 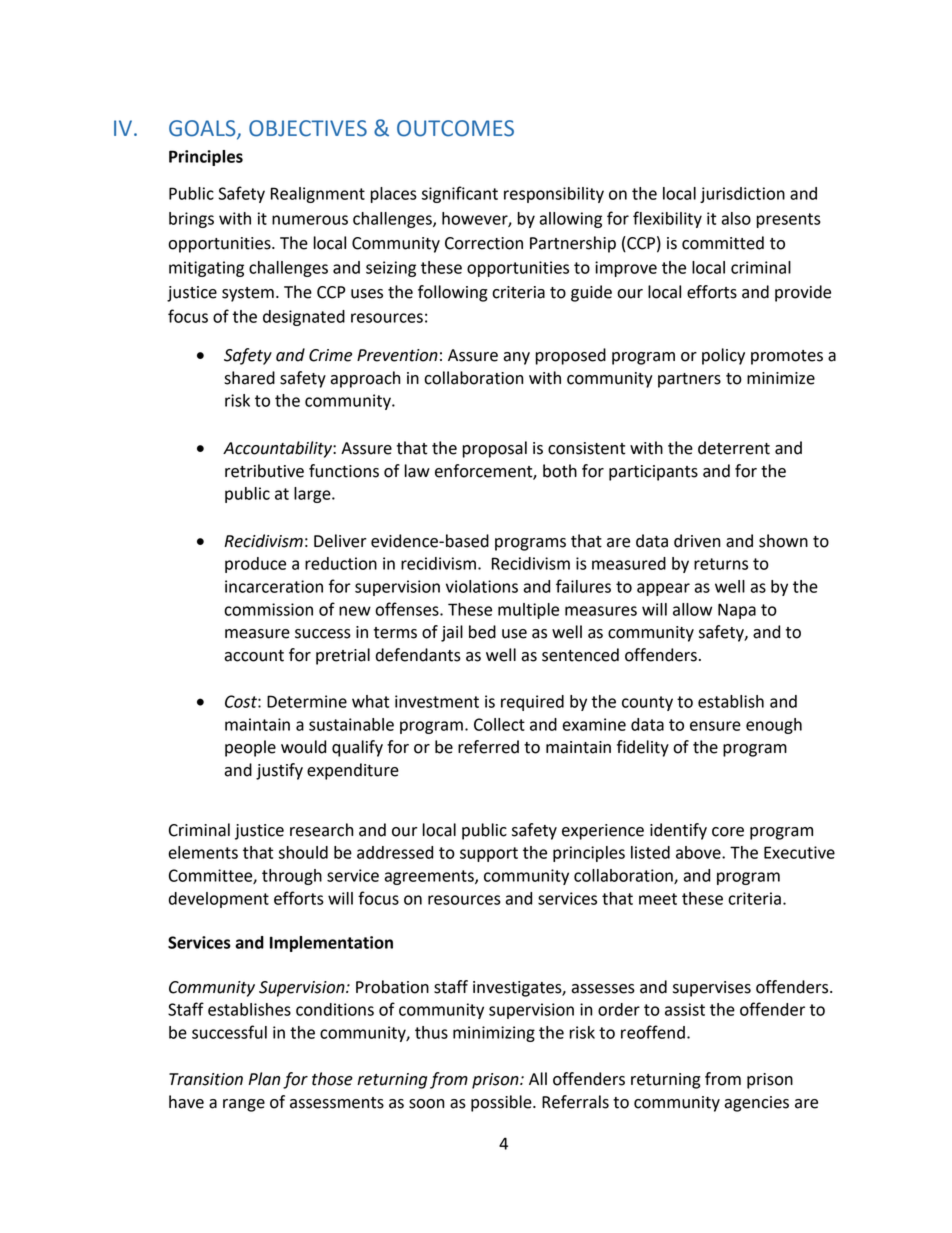 What do you see at coordinates (734, 448) in the page?
I see `deterrent` at bounding box center [734, 448].
